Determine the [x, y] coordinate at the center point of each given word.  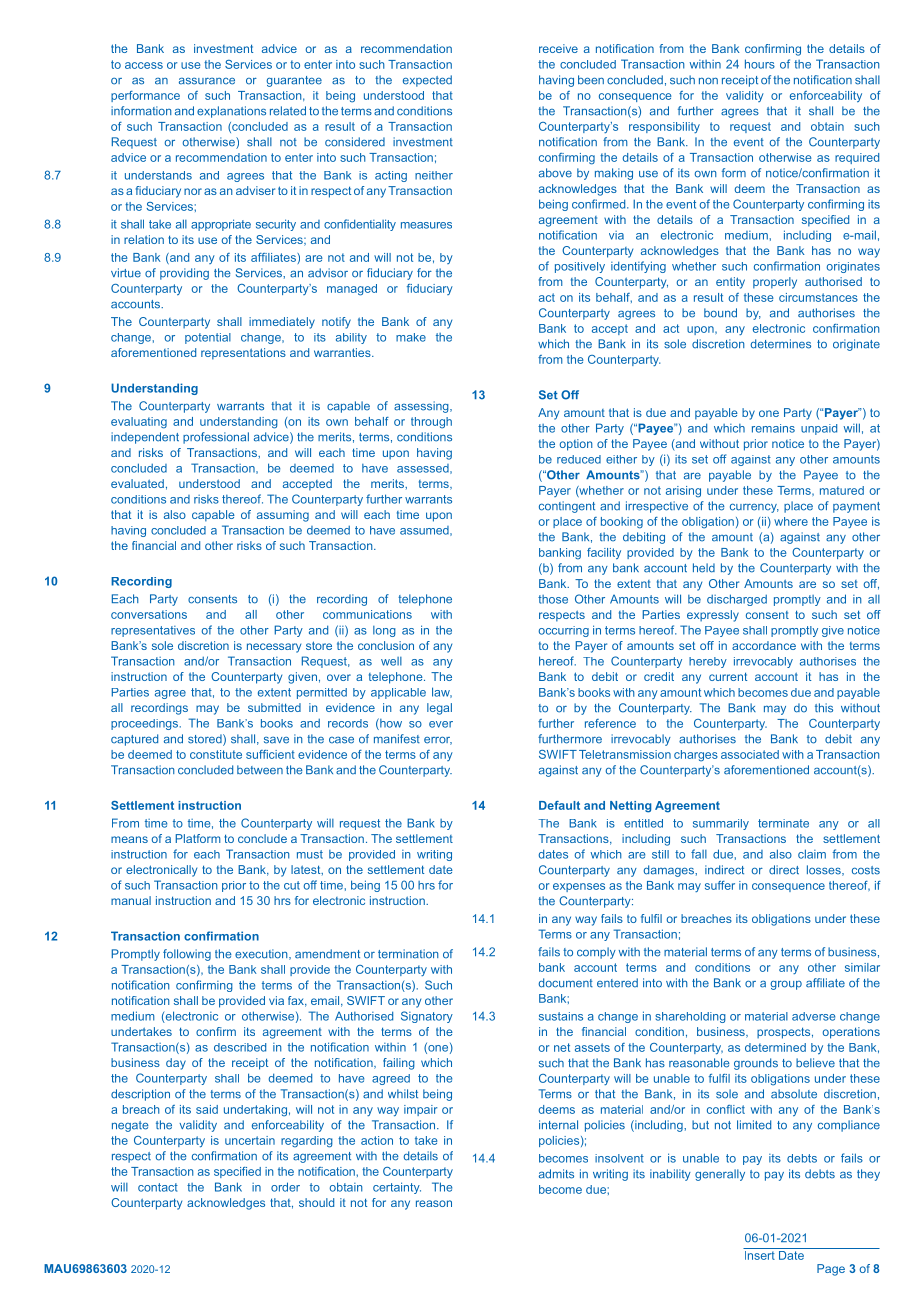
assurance [207, 81]
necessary [274, 648]
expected [427, 81]
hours [760, 64]
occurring [563, 631]
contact [158, 1187]
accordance [764, 645]
